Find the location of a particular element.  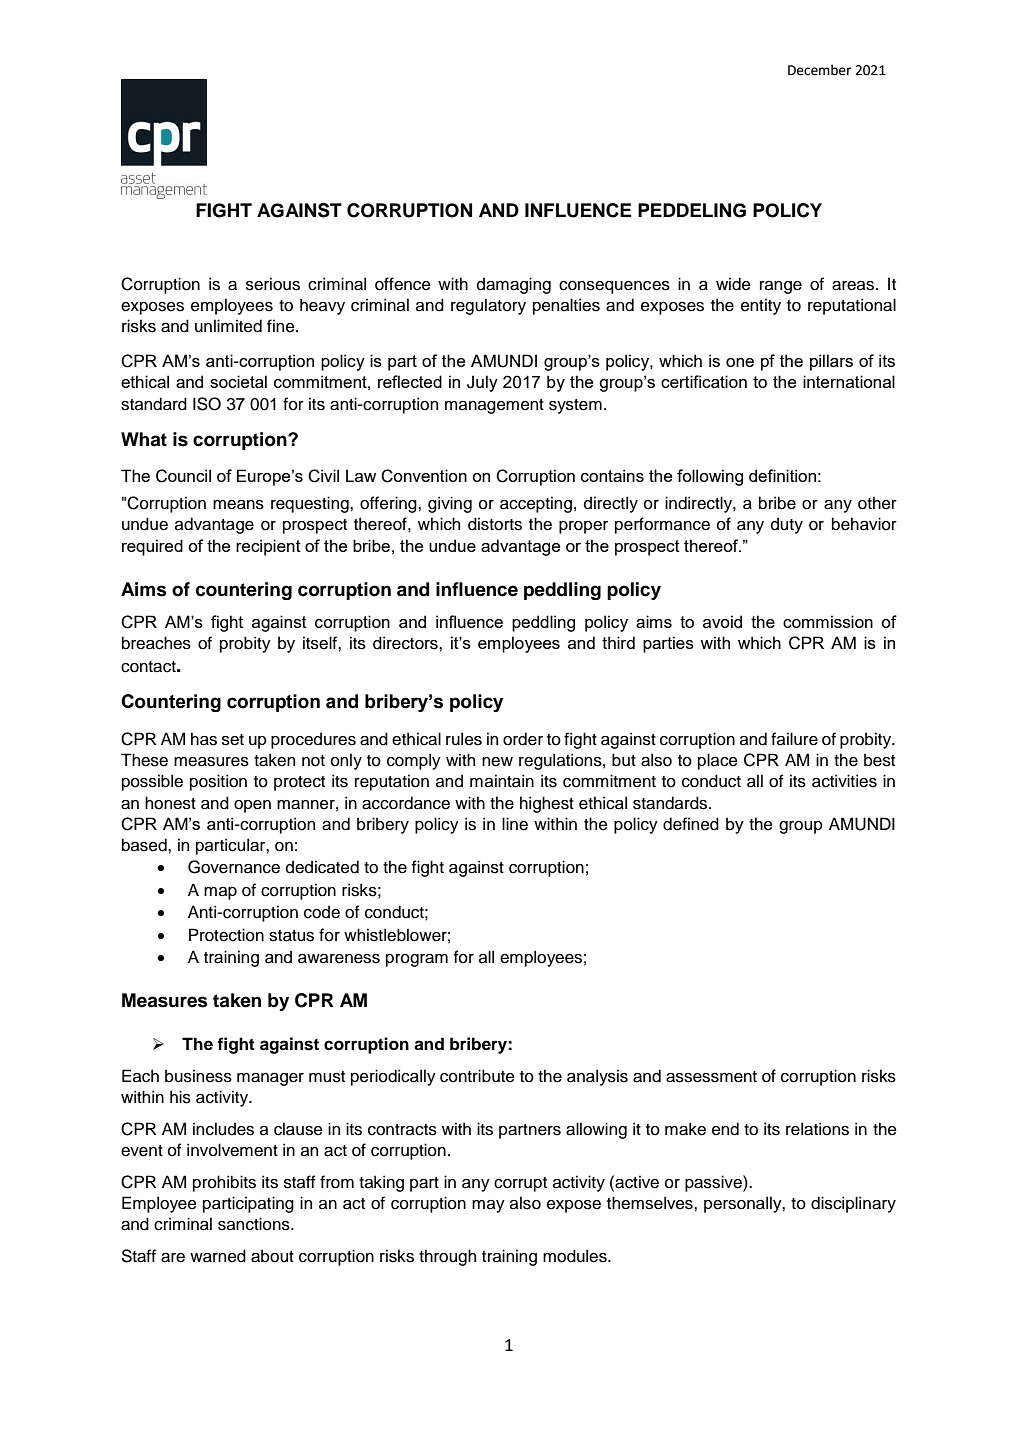

may is located at coordinates (488, 1206).
